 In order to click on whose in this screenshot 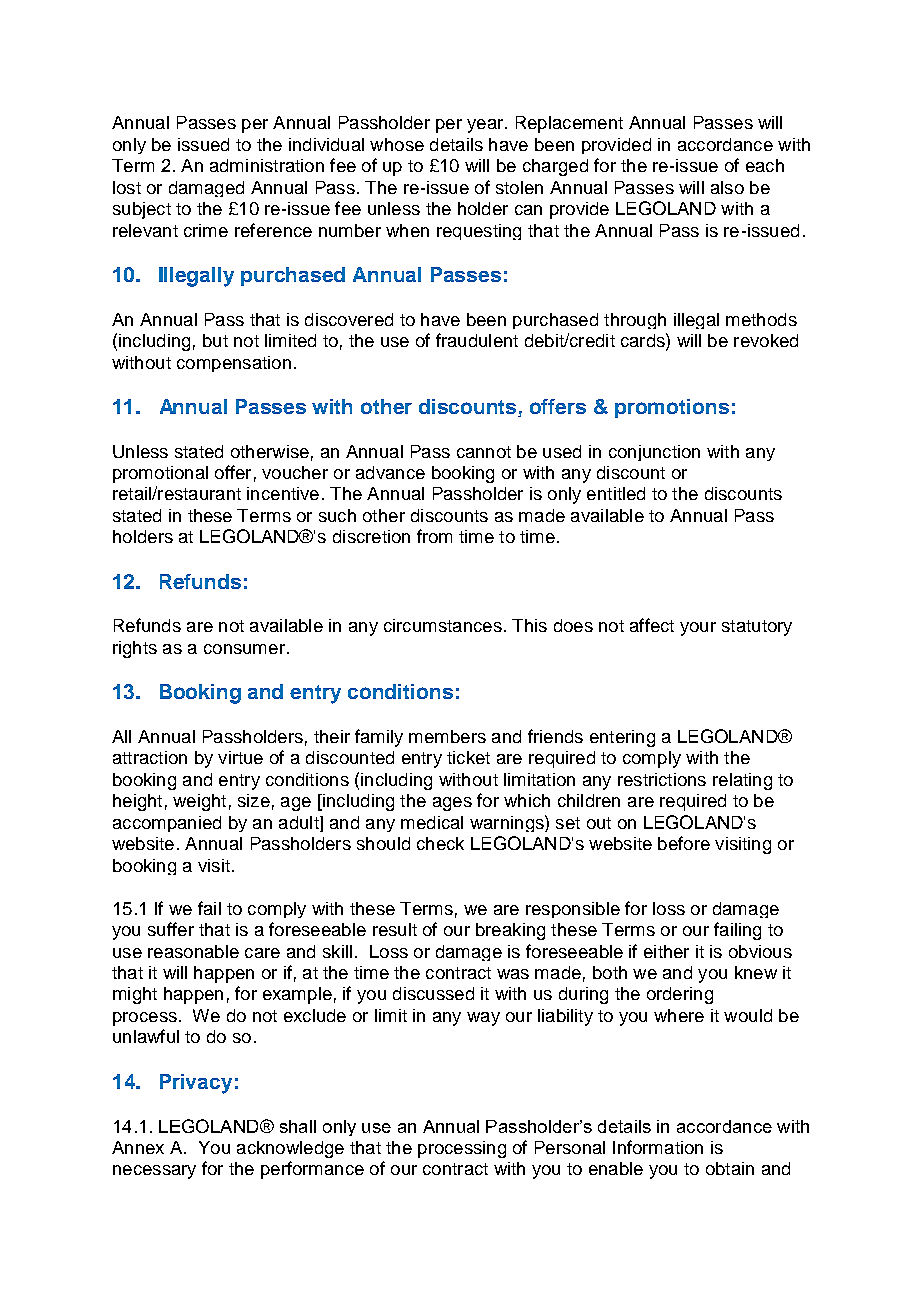, I will do `click(397, 144)`.
